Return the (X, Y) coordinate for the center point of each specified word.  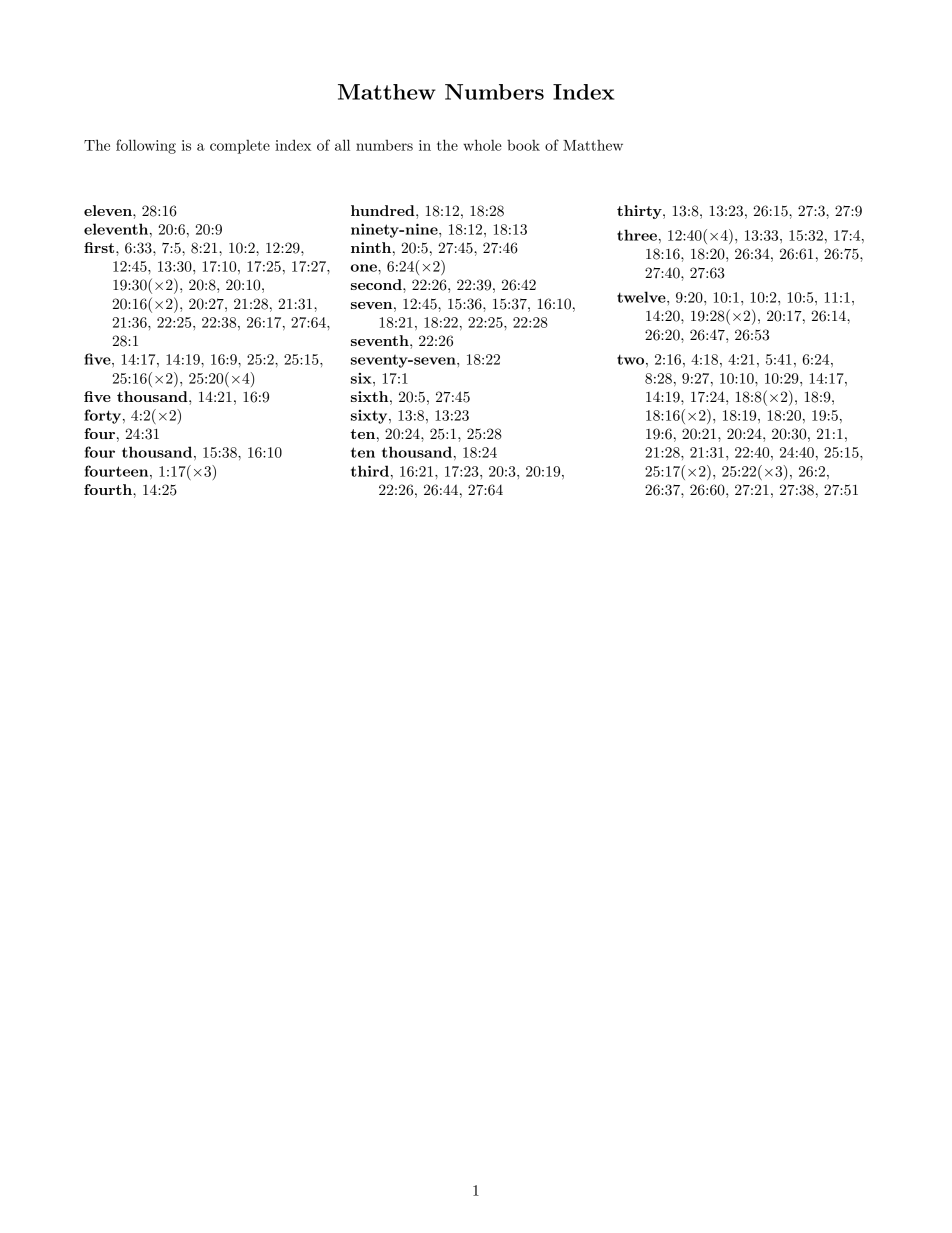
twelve (642, 297)
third (370, 471)
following (146, 146)
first (100, 247)
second (377, 284)
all (342, 145)
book (523, 145)
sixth (371, 396)
